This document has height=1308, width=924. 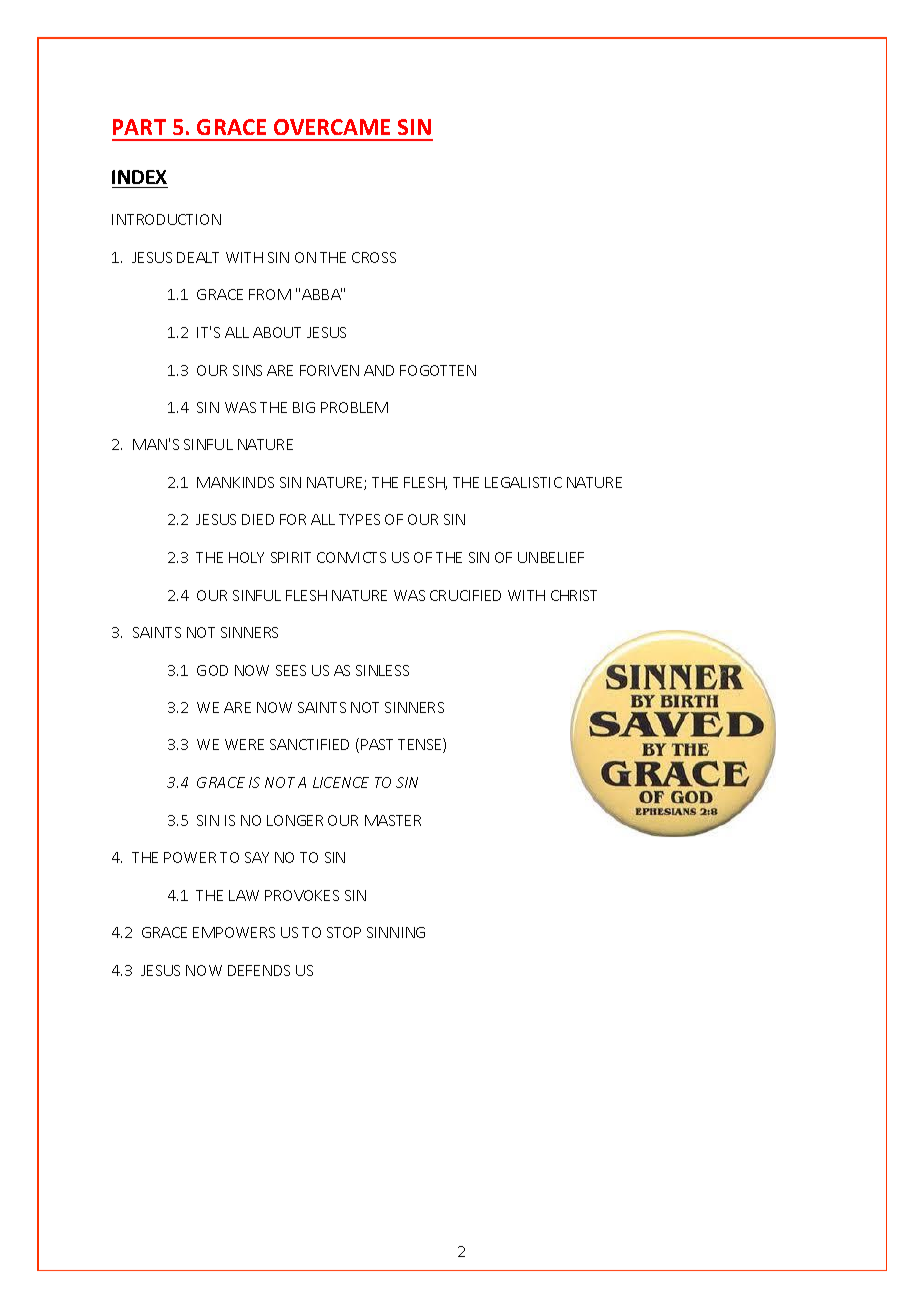 What do you see at coordinates (259, 970) in the document?
I see `DEFENDS` at bounding box center [259, 970].
